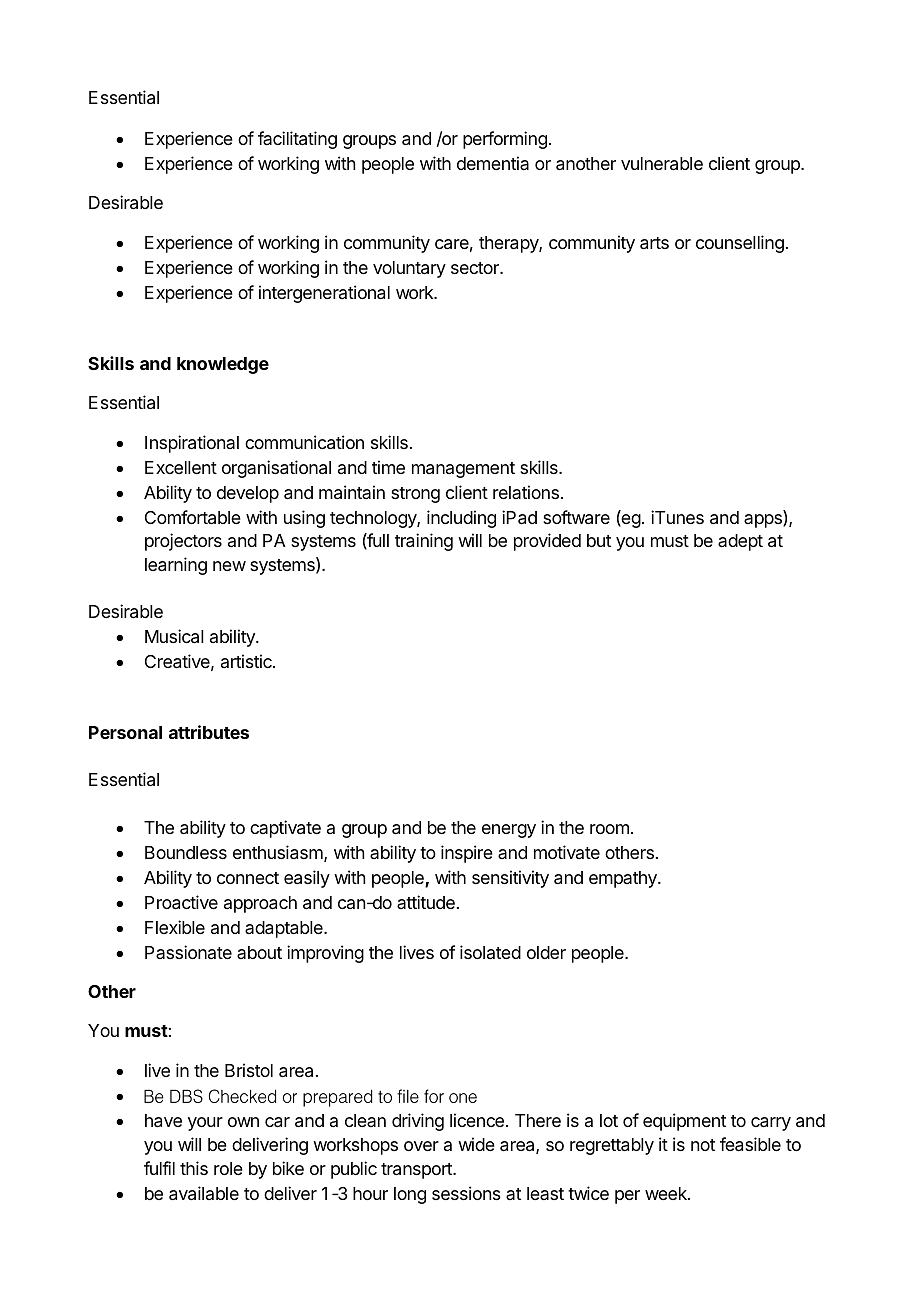  I want to click on adept, so click(740, 542).
